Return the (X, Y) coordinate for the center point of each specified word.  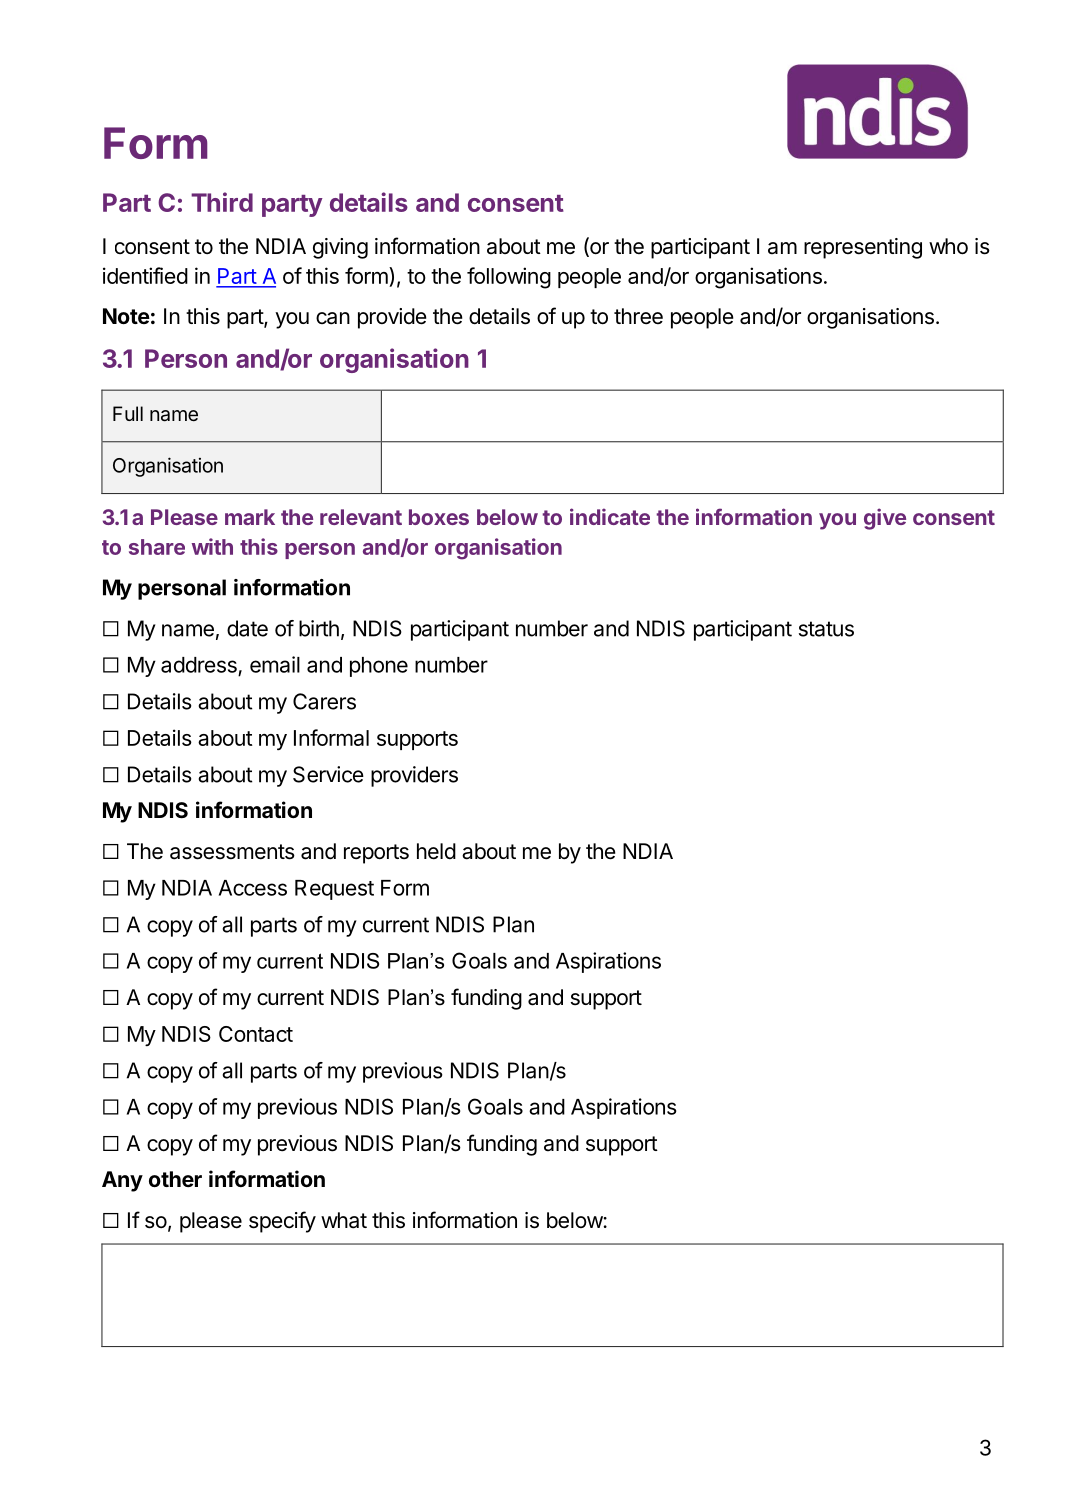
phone (379, 667)
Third (222, 202)
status (826, 629)
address (199, 665)
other (175, 1179)
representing (863, 248)
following (509, 278)
